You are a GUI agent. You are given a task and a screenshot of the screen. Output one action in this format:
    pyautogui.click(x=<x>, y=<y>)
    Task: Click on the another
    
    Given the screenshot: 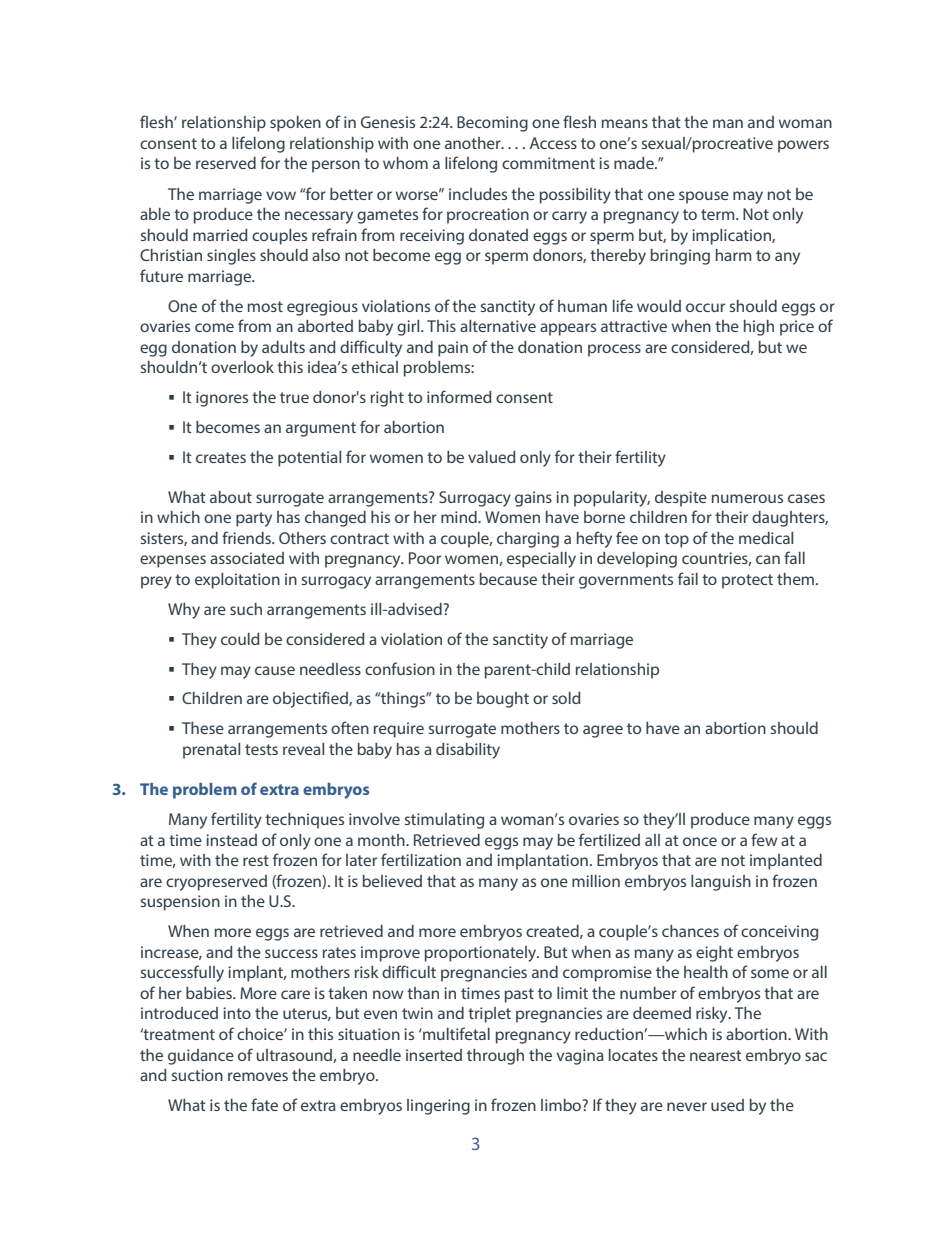 What is the action you would take?
    pyautogui.click(x=474, y=143)
